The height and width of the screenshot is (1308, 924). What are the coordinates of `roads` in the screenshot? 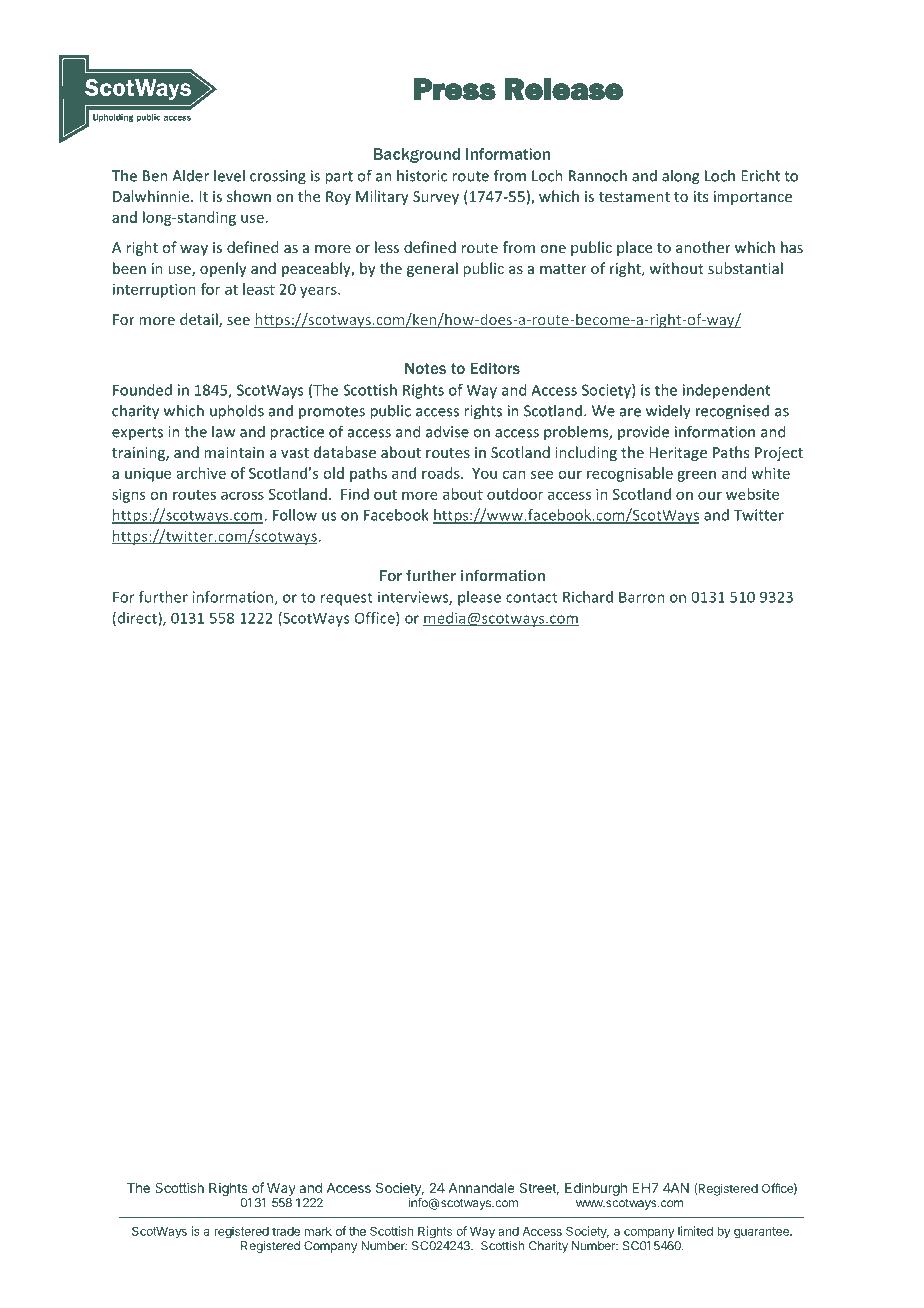 It's located at (442, 473).
